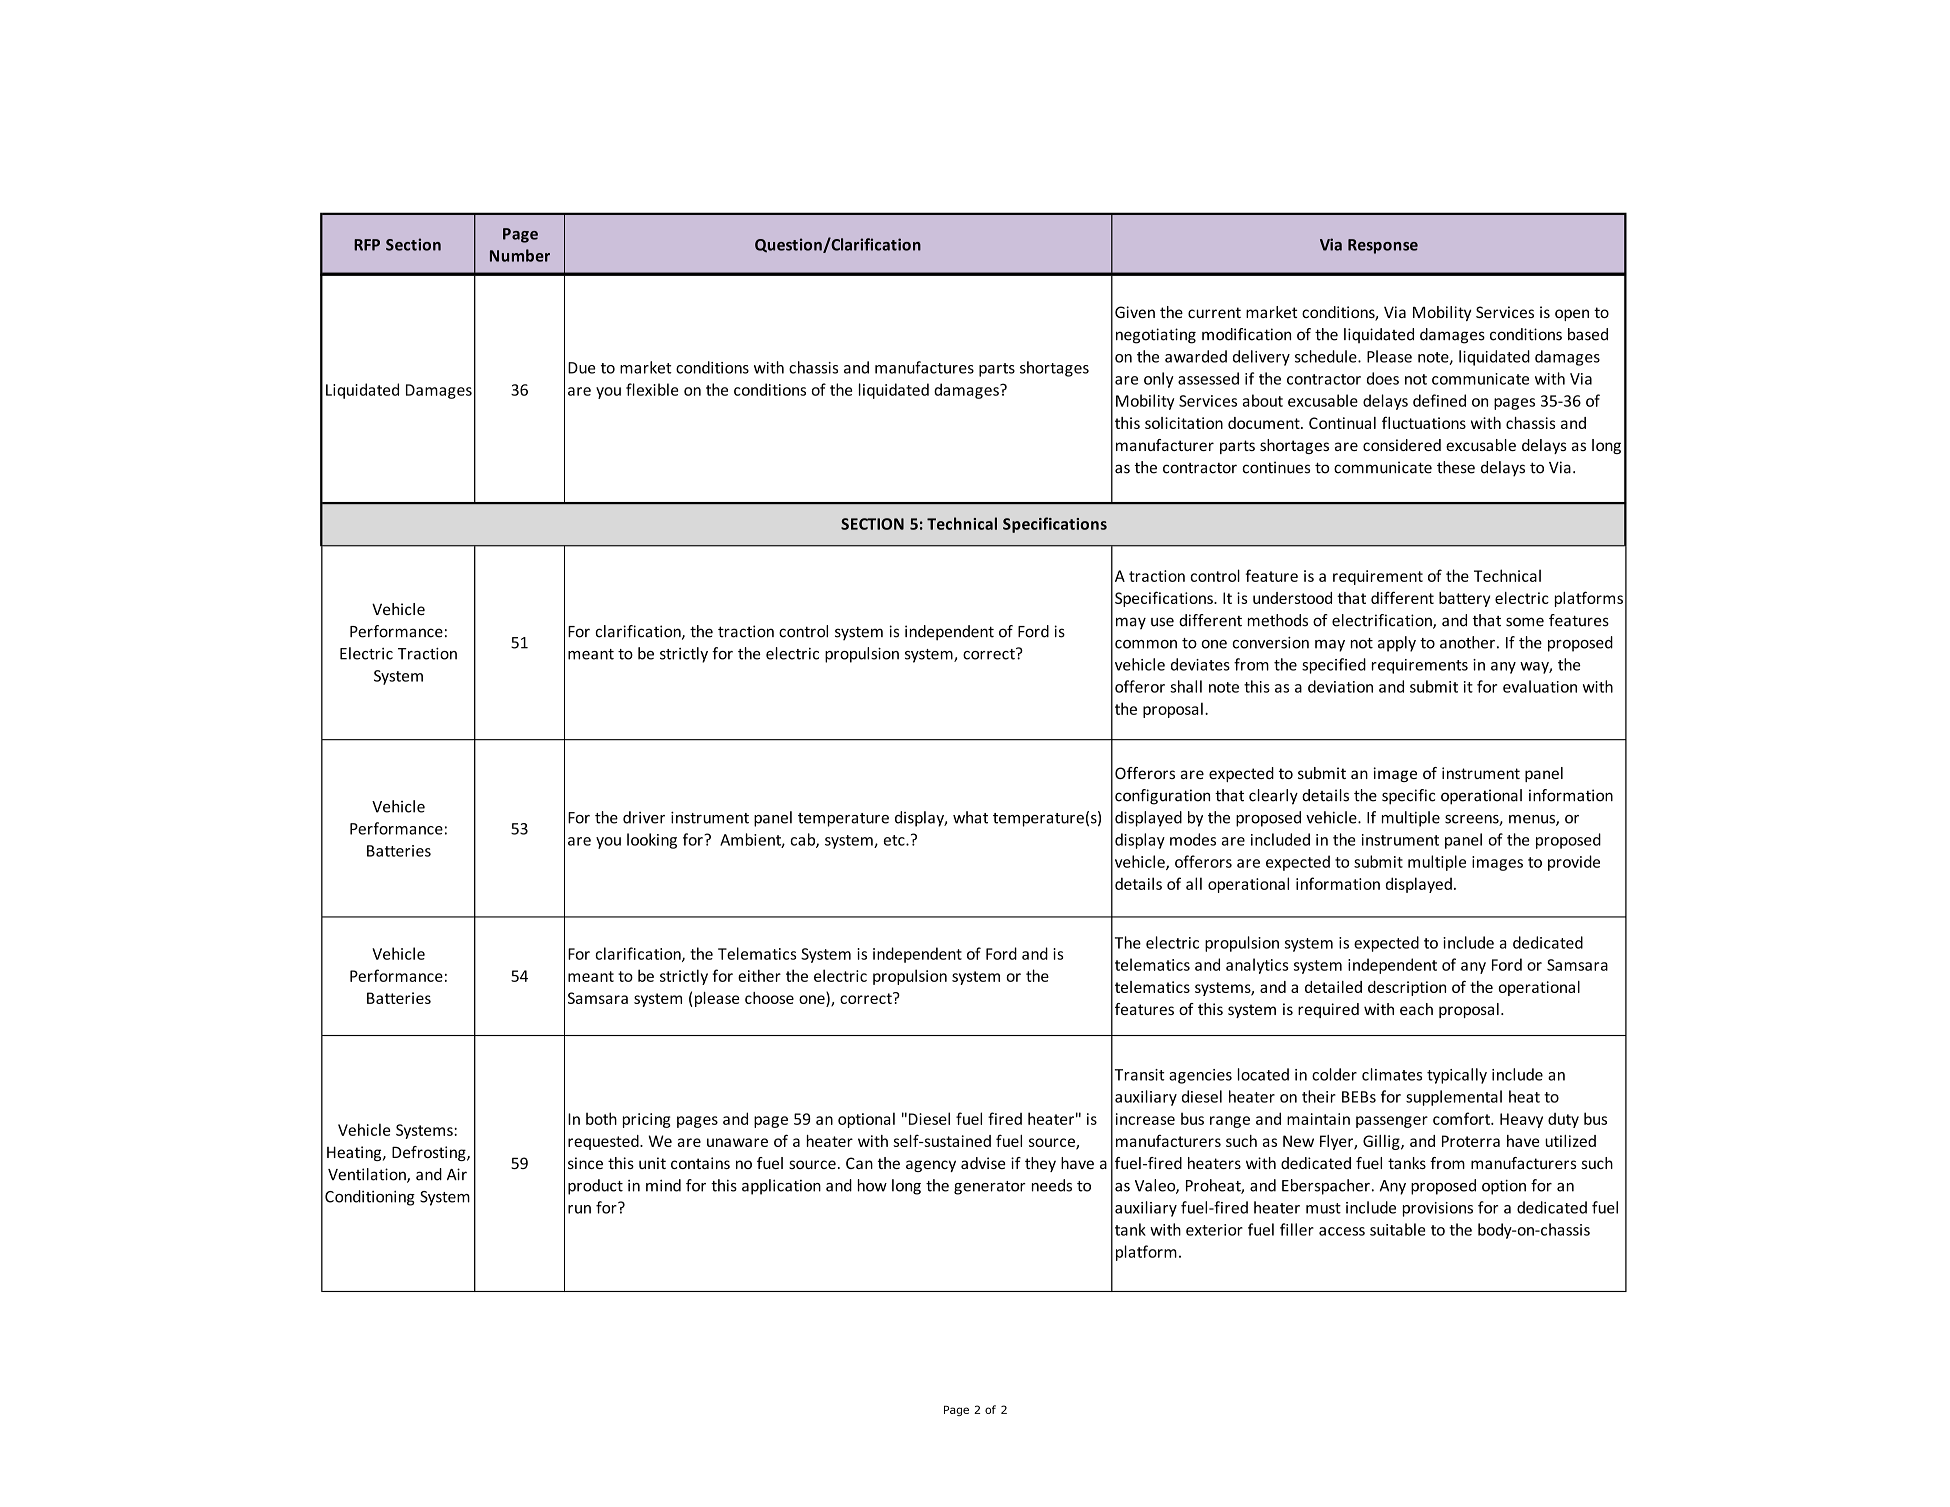 Image resolution: width=1950 pixels, height=1507 pixels. I want to click on run, so click(579, 1209).
